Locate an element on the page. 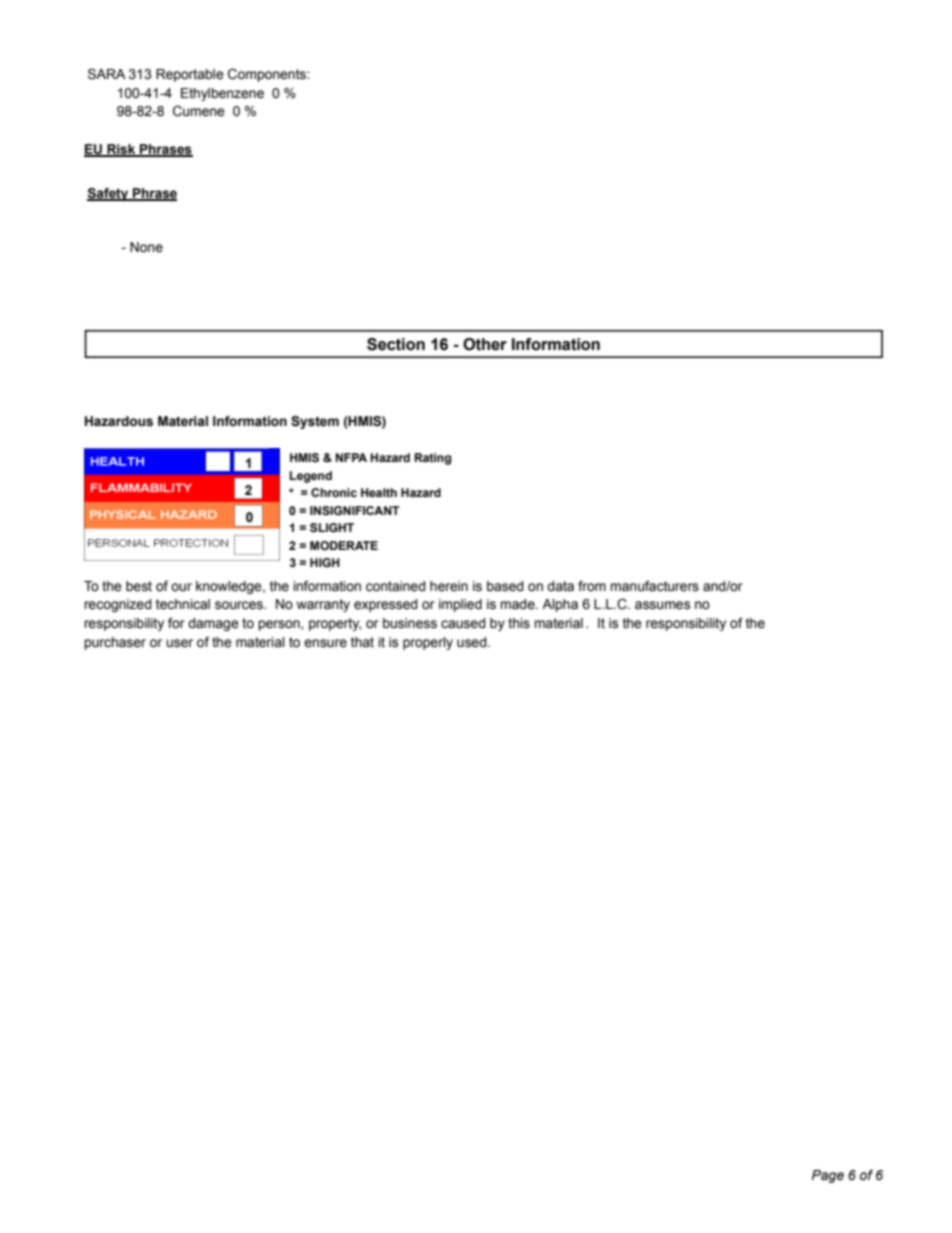  Rating is located at coordinates (432, 459).
